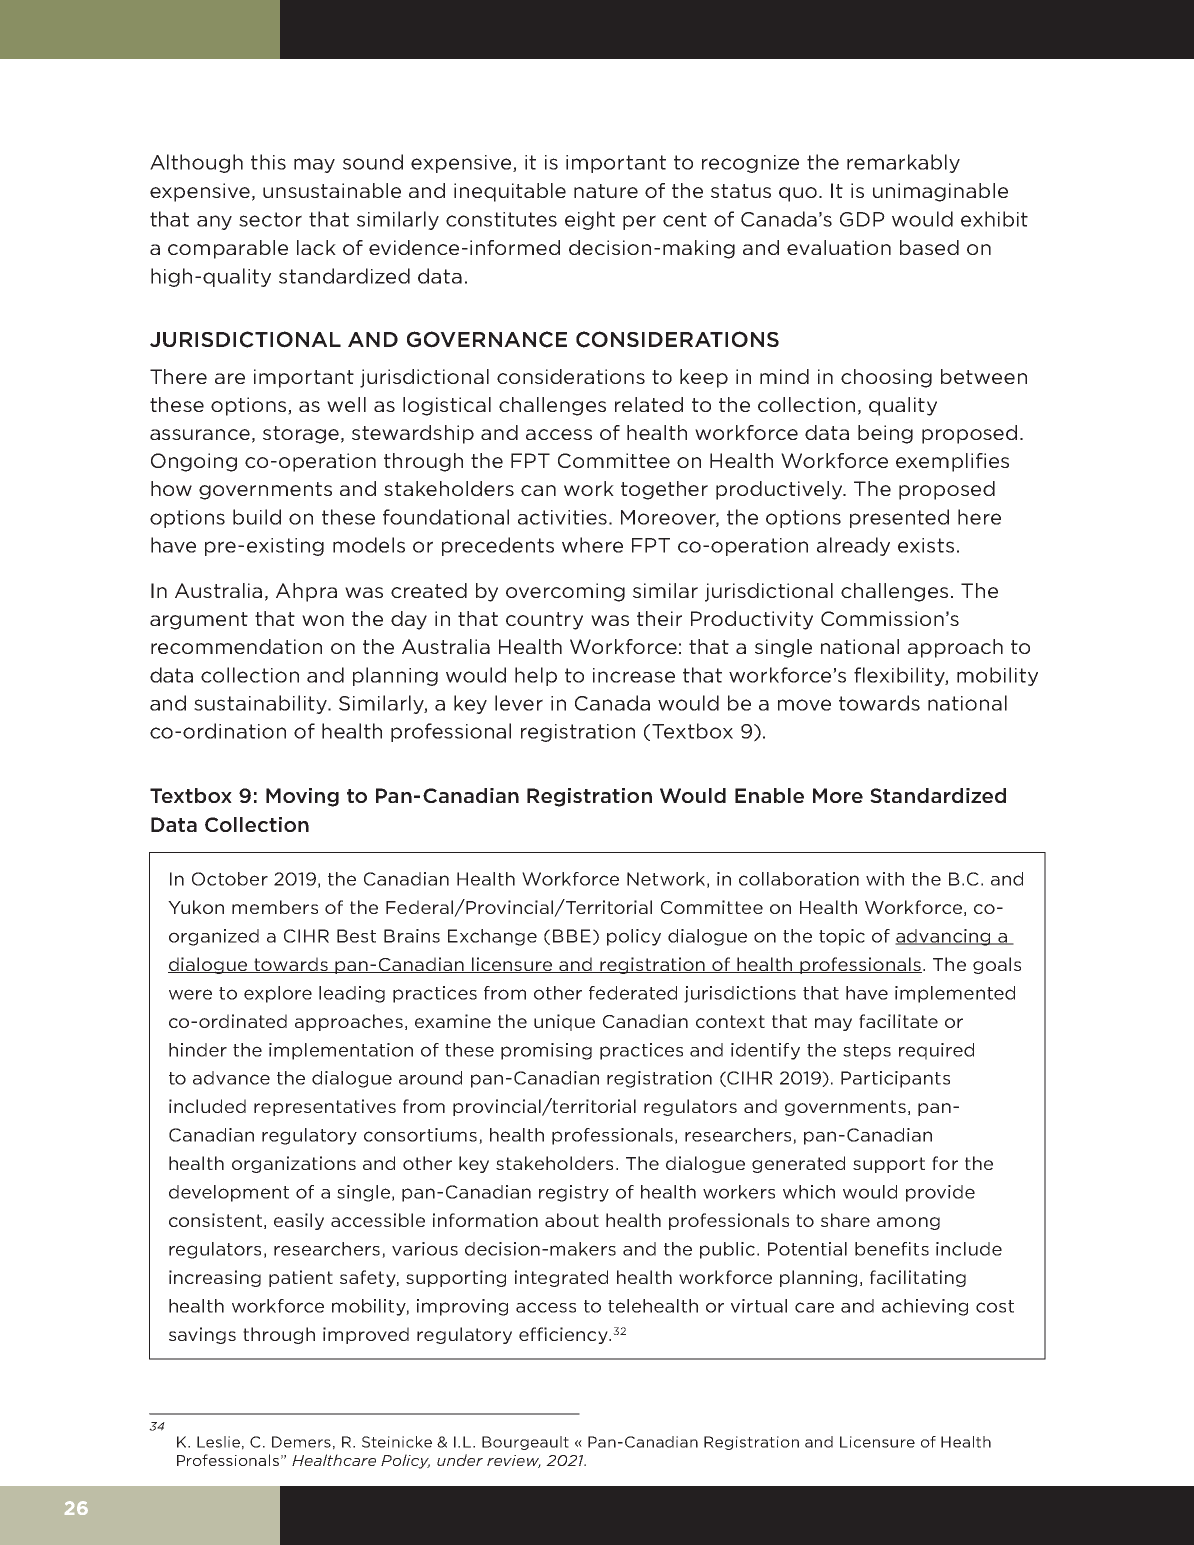 Image resolution: width=1194 pixels, height=1545 pixels. I want to click on GDP, so click(862, 219).
